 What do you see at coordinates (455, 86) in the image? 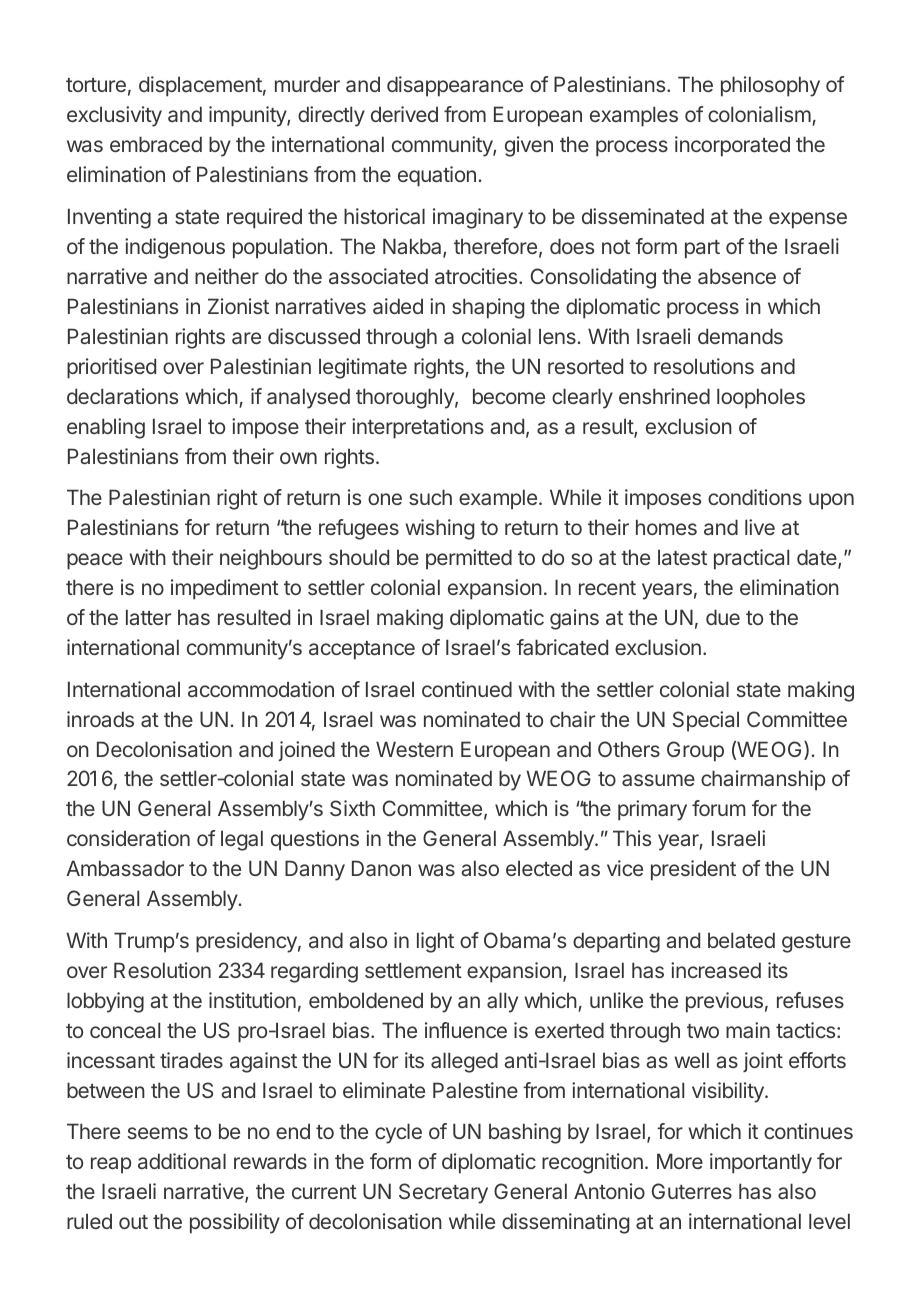
I see `disappearance` at bounding box center [455, 86].
